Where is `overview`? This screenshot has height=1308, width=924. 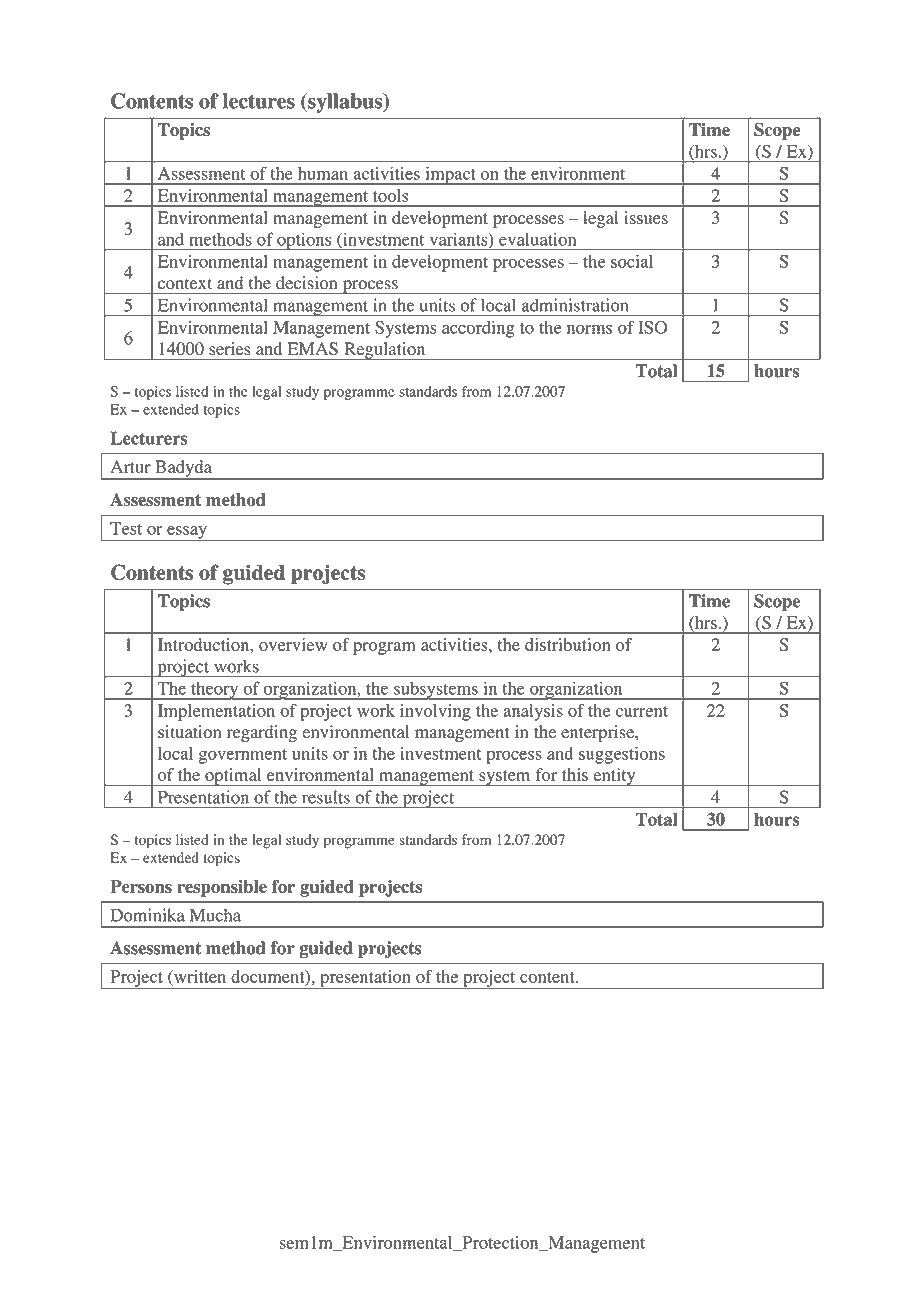
overview is located at coordinates (293, 644).
